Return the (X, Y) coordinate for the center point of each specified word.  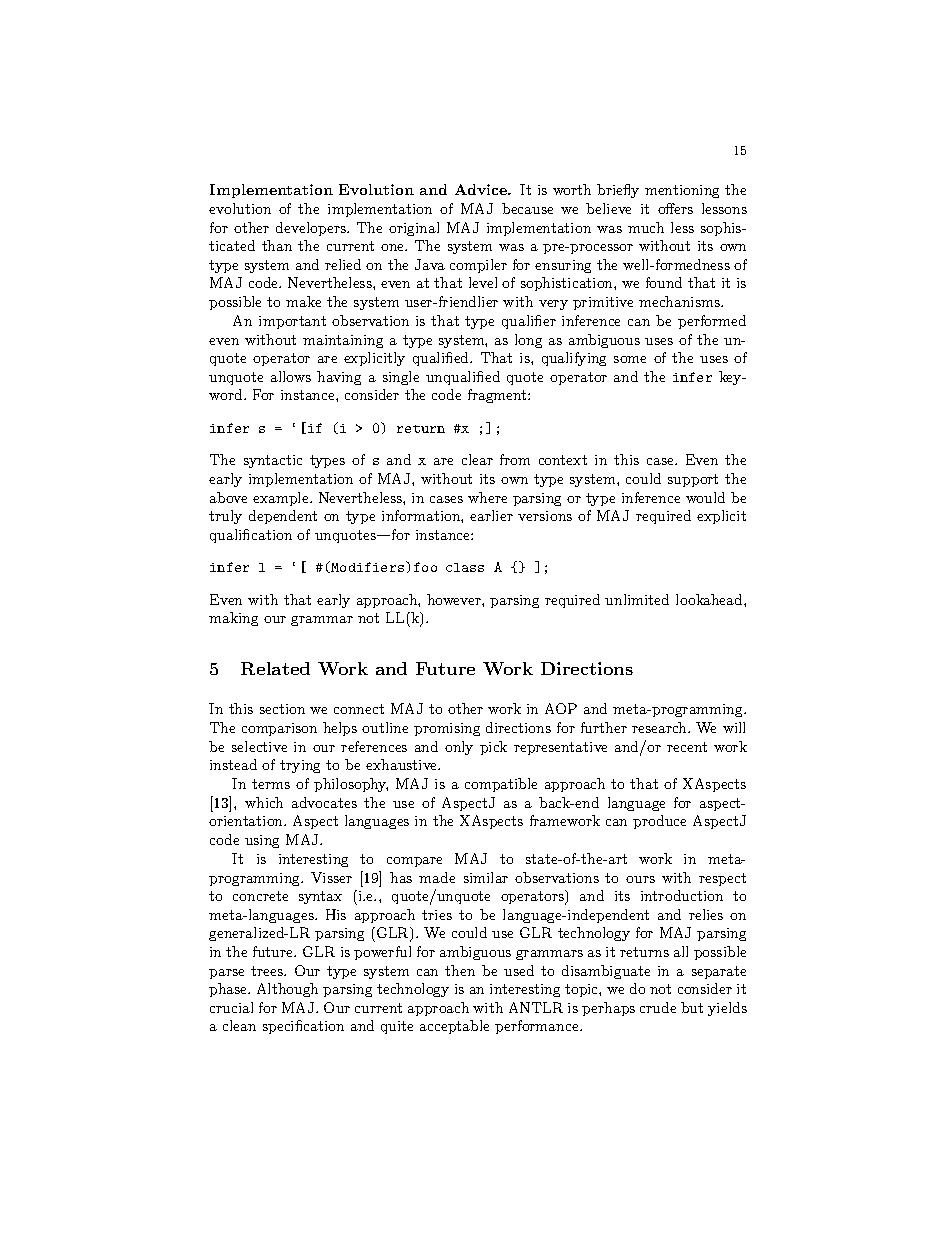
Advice (482, 189)
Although (287, 990)
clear (477, 459)
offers (675, 208)
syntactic (273, 461)
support (693, 480)
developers (312, 229)
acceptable (454, 1027)
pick (493, 748)
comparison (279, 729)
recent (687, 747)
